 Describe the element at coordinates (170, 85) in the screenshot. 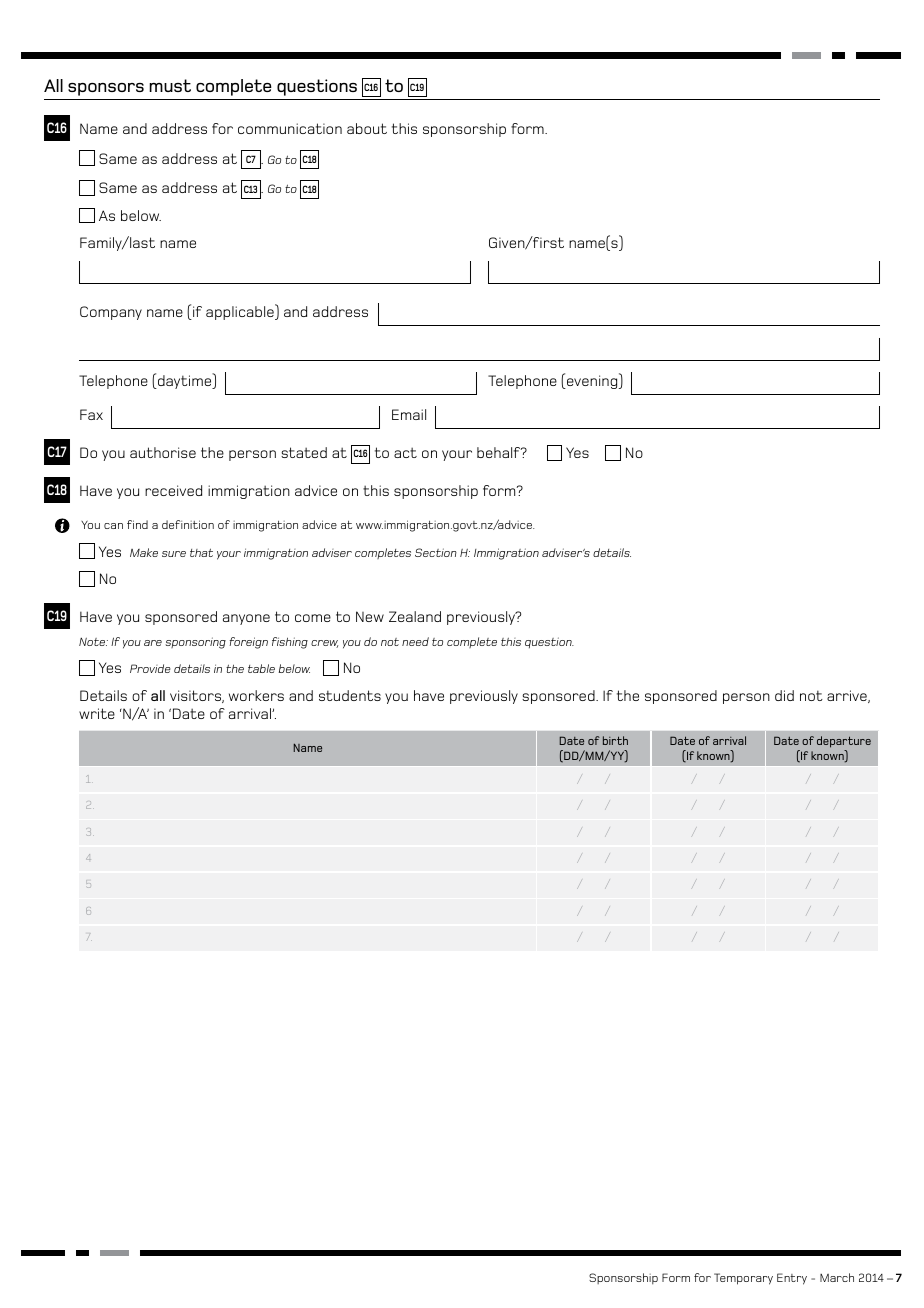

I see `must` at that location.
